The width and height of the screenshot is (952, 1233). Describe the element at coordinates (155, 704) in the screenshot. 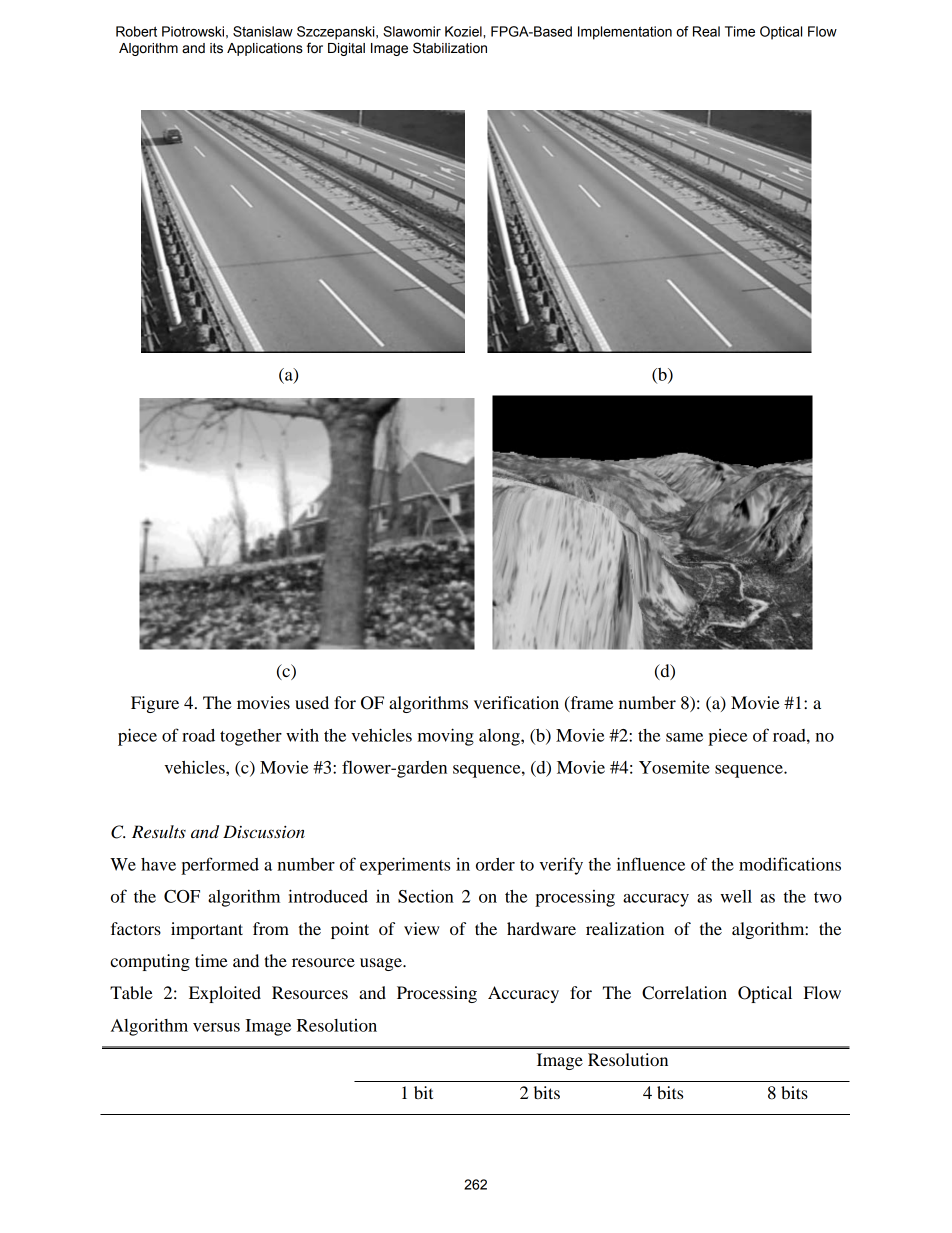

I see `Figure` at that location.
